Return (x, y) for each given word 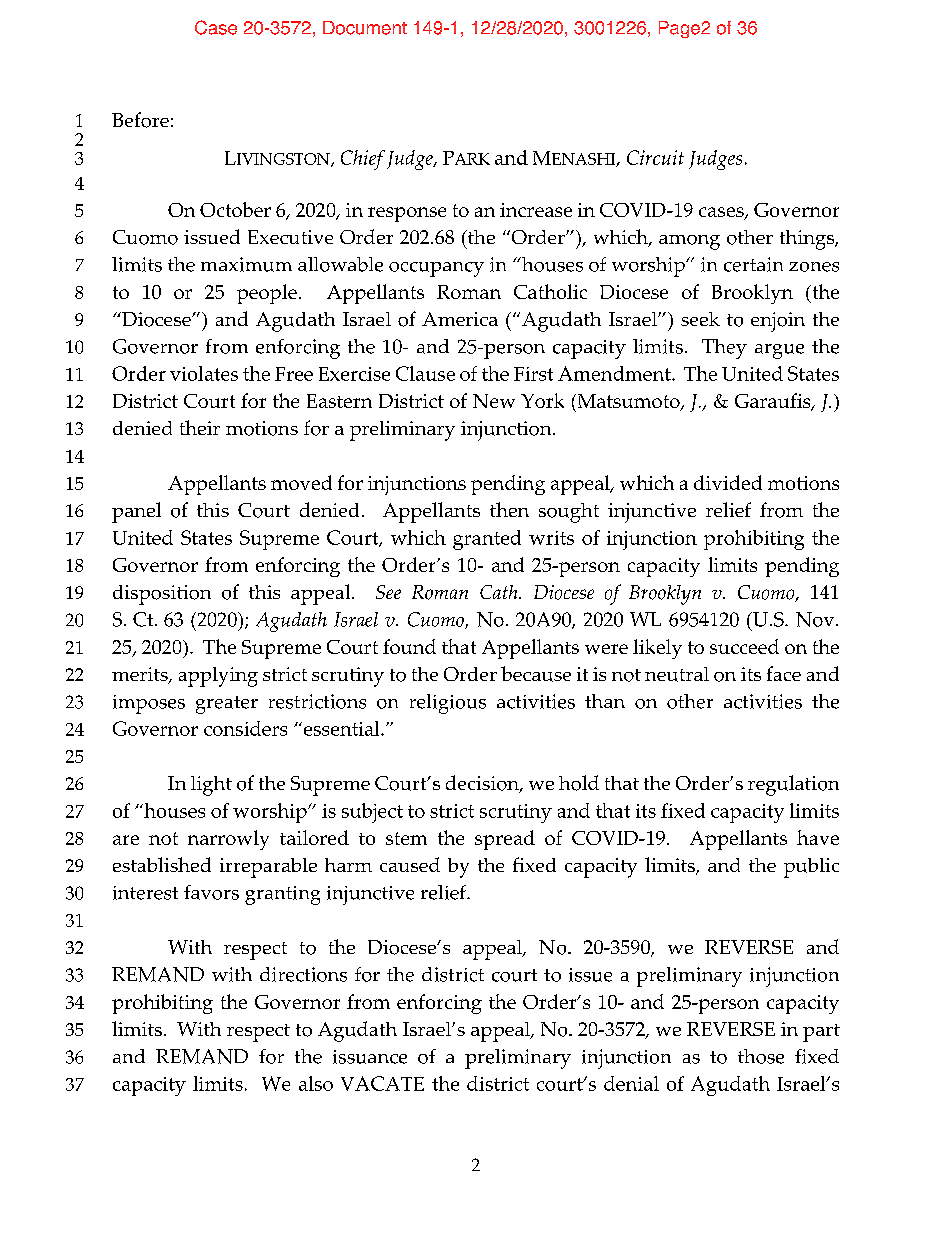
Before (140, 120)
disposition (162, 595)
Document (365, 28)
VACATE (382, 1083)
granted (487, 540)
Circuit (655, 157)
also (316, 1083)
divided (728, 482)
